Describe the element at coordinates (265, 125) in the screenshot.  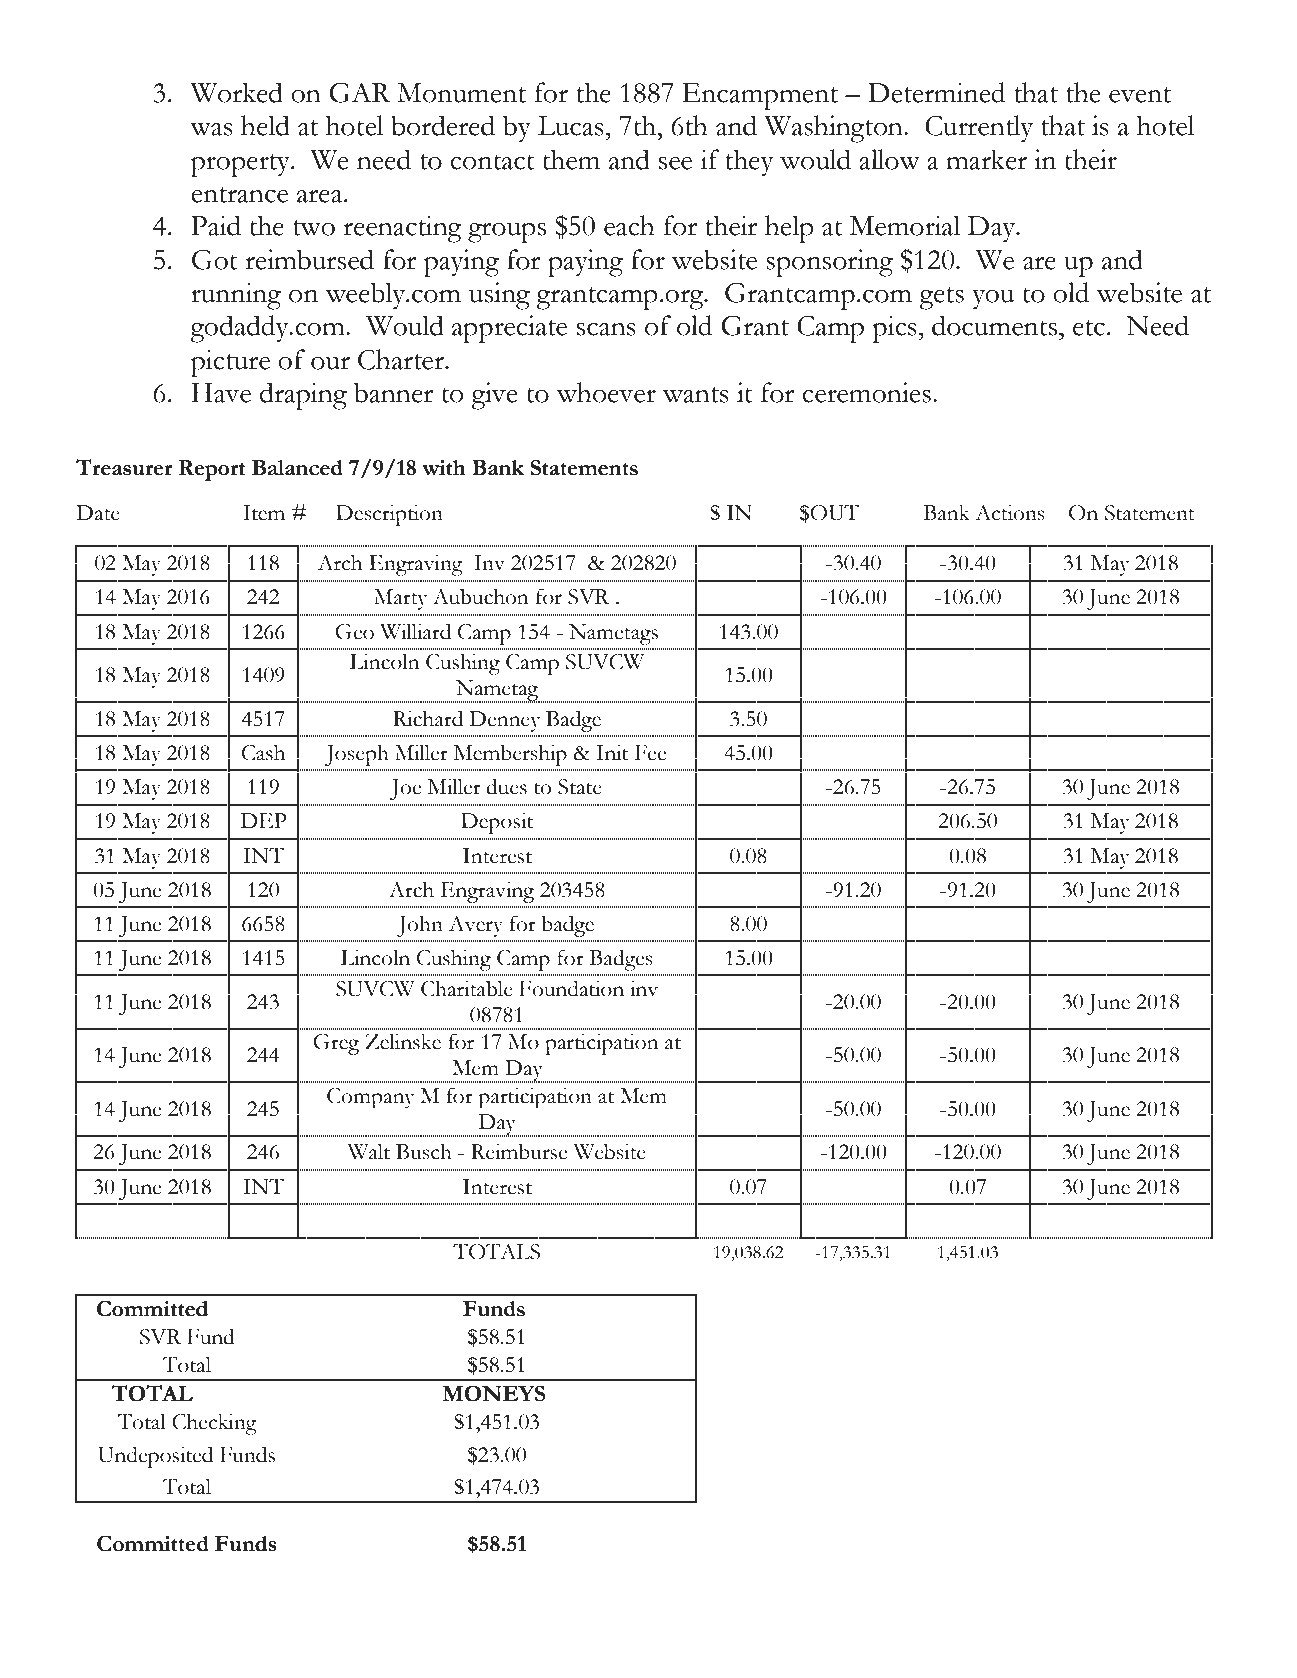
I see `held` at that location.
